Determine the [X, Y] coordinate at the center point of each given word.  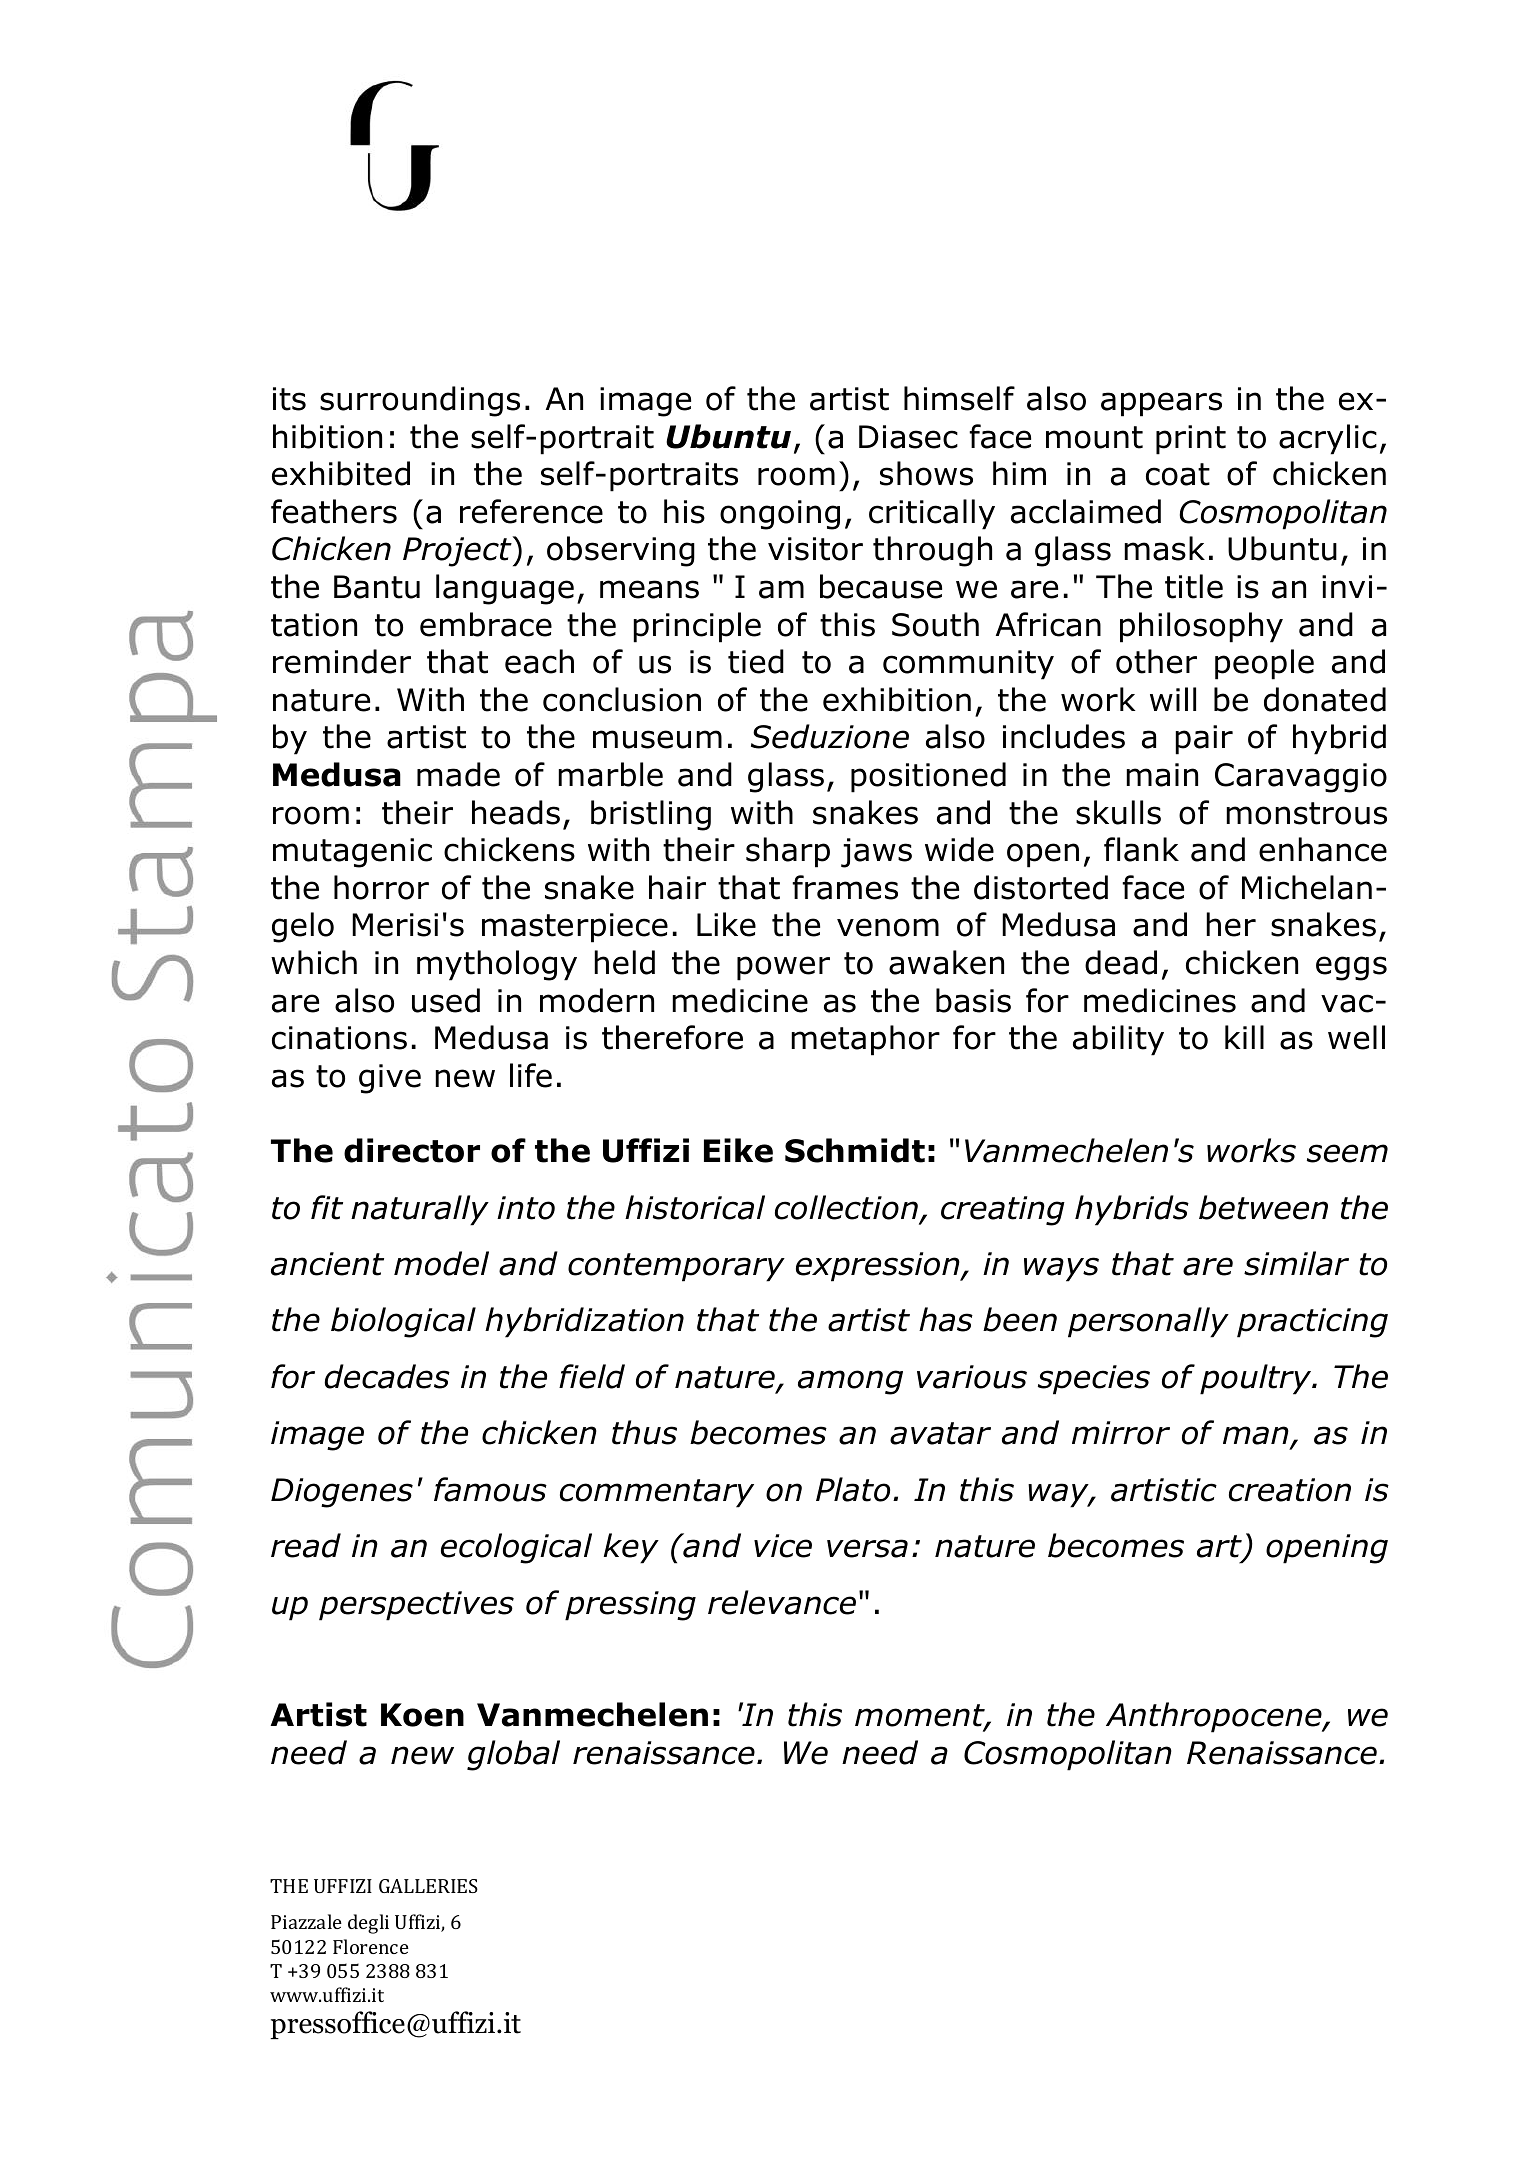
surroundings [420, 401]
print [1191, 440]
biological [403, 1322]
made [458, 774]
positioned [928, 777]
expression [879, 1267]
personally [1148, 1322]
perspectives [416, 1606]
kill [1244, 1037]
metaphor [865, 1040]
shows [926, 473]
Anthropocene [1215, 1717]
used [446, 1000]
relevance [782, 1602]
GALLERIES [428, 1886]
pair [1204, 740]
